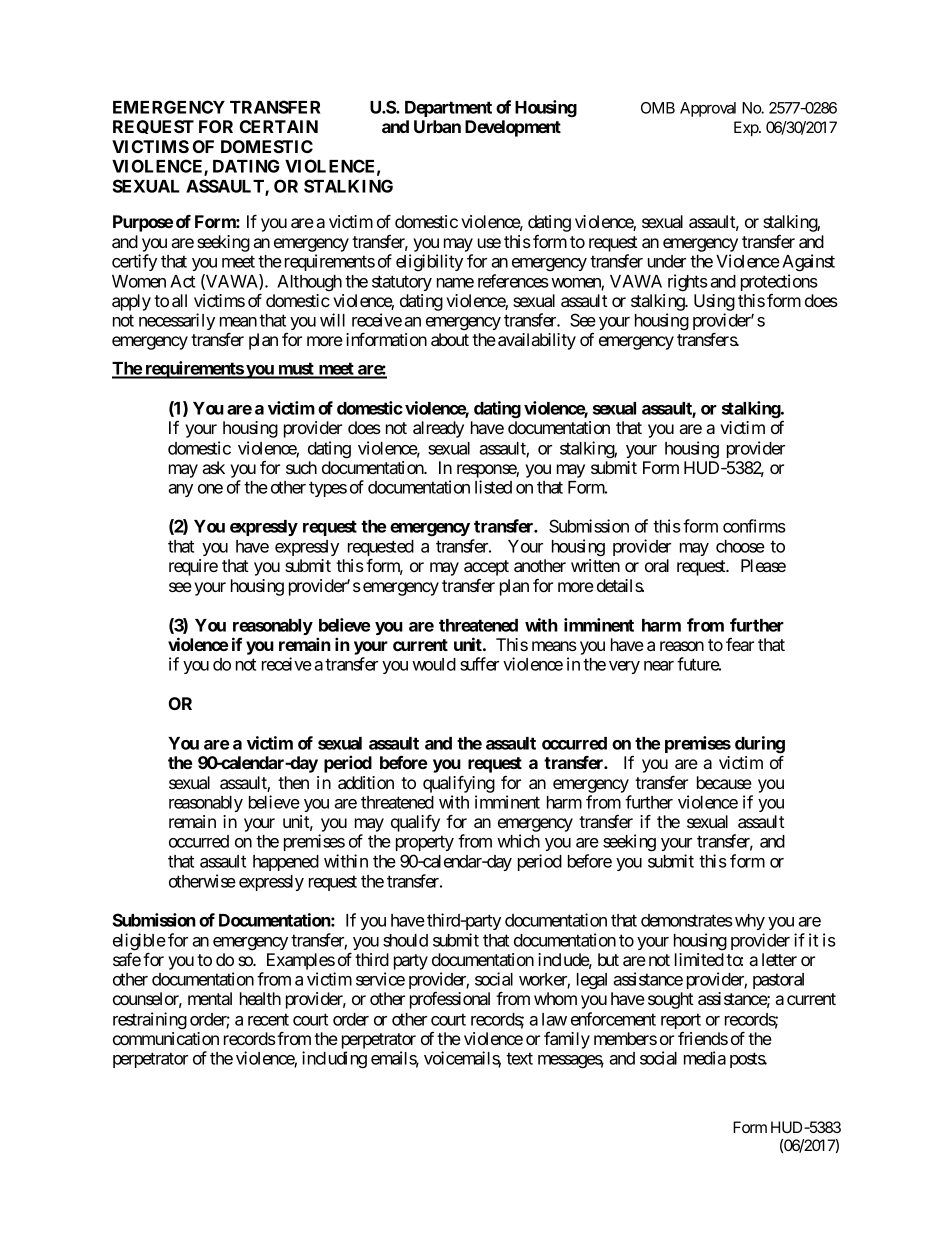 The image size is (952, 1233). What do you see at coordinates (279, 126) in the screenshot?
I see `CERTAIN` at bounding box center [279, 126].
